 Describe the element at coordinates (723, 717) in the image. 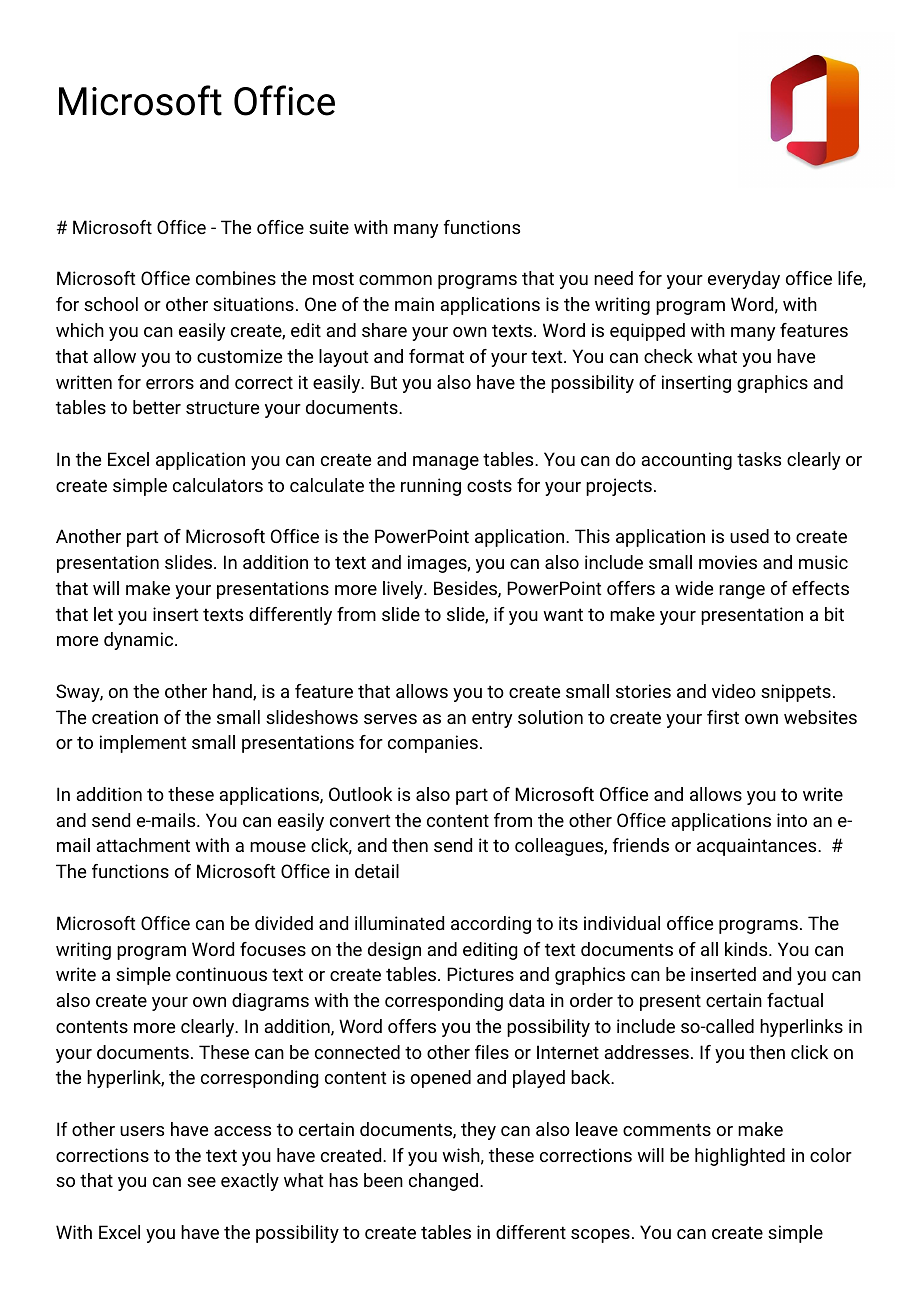

I see `first` at that location.
